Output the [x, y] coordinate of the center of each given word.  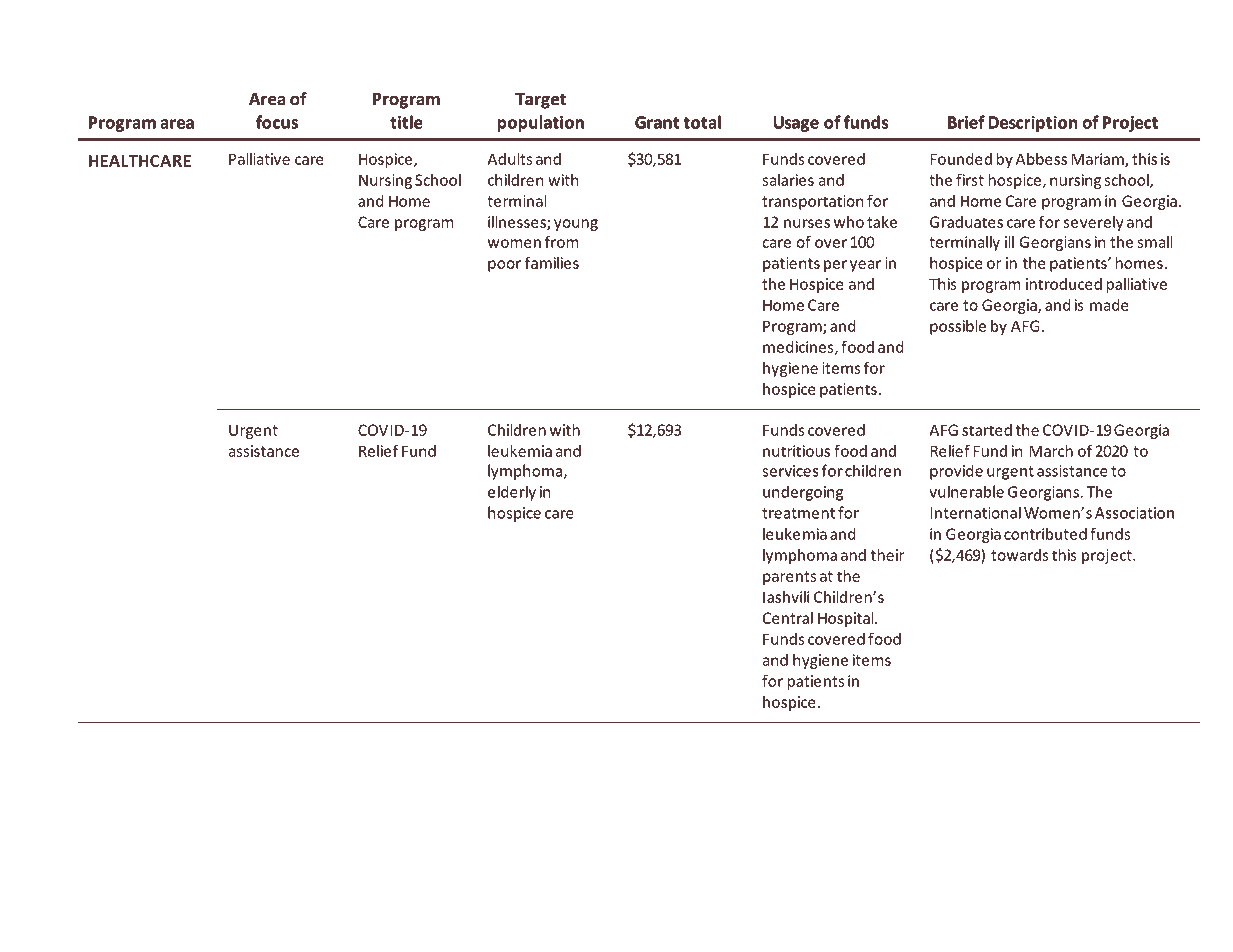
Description [1033, 124]
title [406, 122]
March [1051, 451]
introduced [1064, 284]
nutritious [796, 451]
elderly [512, 493]
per [835, 266]
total [702, 122]
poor [504, 266]
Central [788, 618]
